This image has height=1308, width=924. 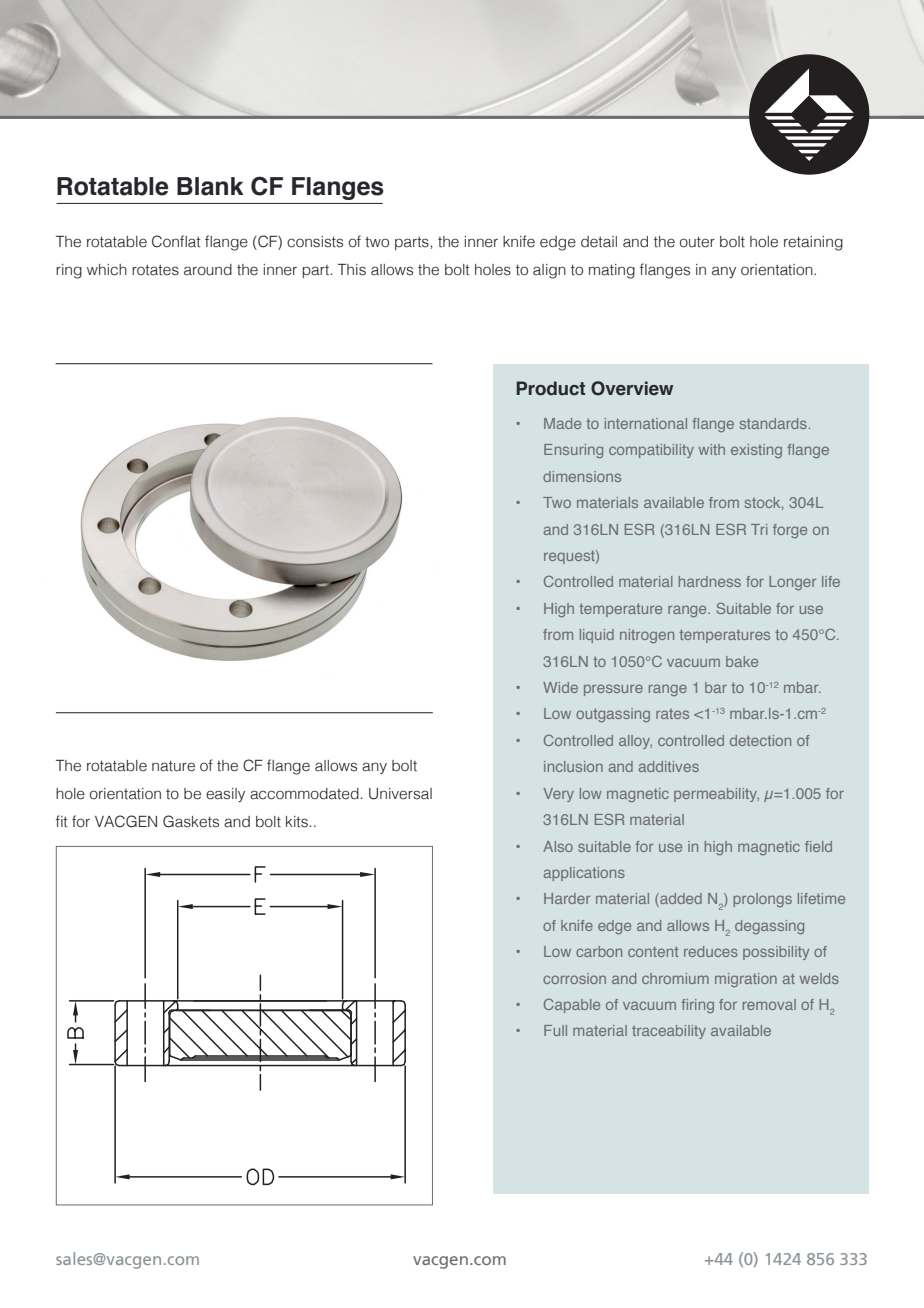 I want to click on outer, so click(x=697, y=242).
